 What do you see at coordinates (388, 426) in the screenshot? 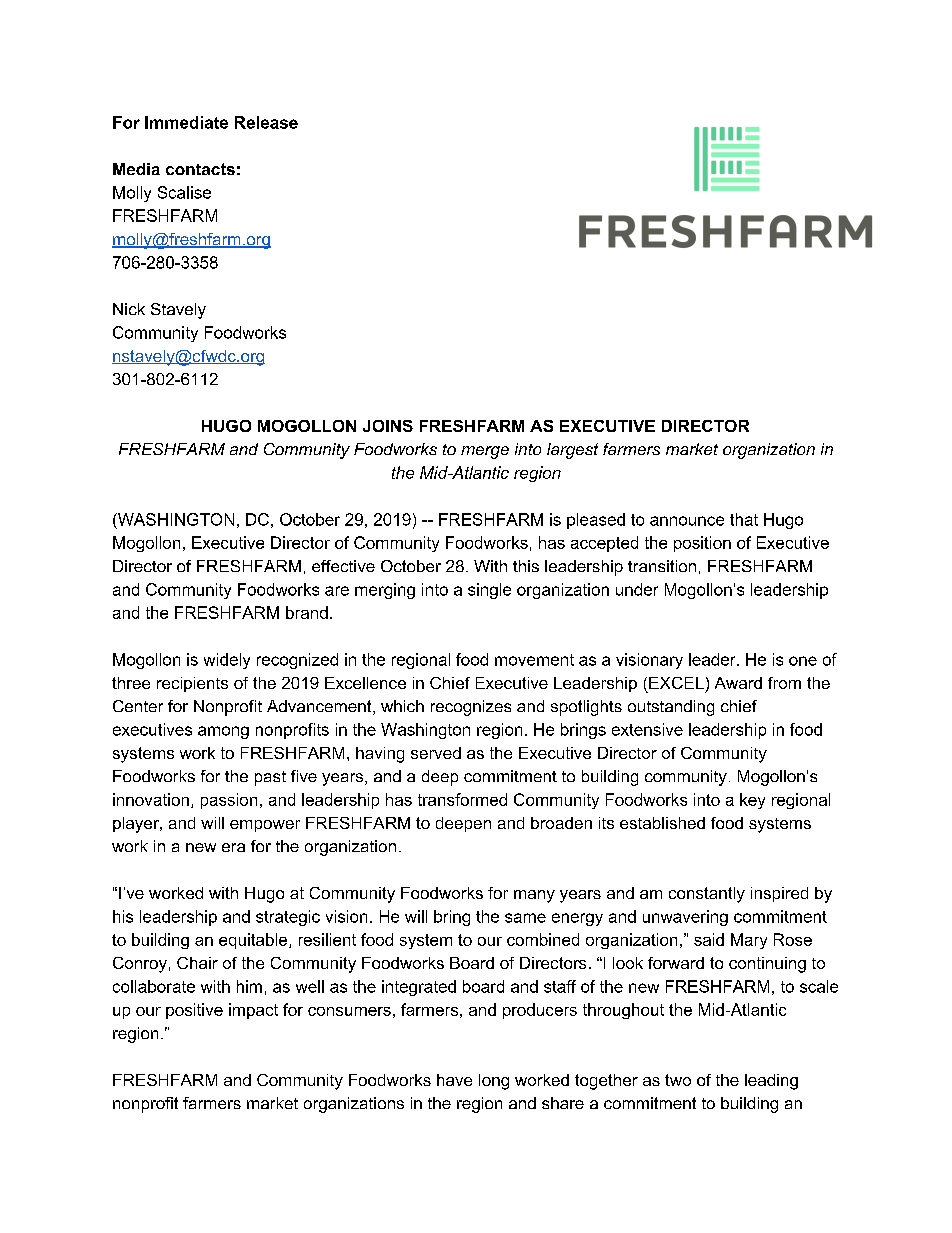
I see `JOINS` at bounding box center [388, 426].
